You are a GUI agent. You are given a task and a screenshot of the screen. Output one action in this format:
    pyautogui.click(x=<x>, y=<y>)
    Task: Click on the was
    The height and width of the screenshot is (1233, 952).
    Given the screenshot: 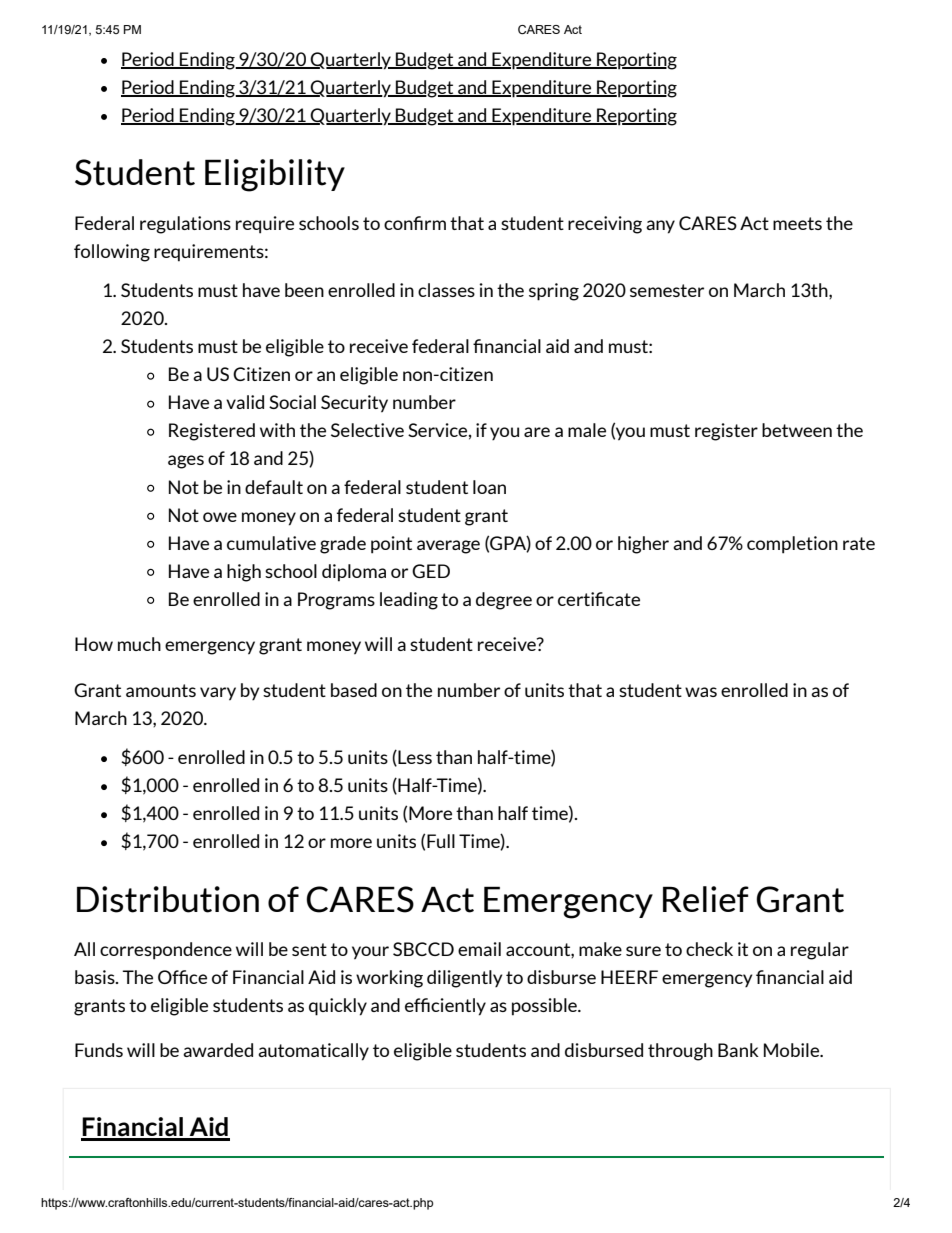 What is the action you would take?
    pyautogui.click(x=701, y=692)
